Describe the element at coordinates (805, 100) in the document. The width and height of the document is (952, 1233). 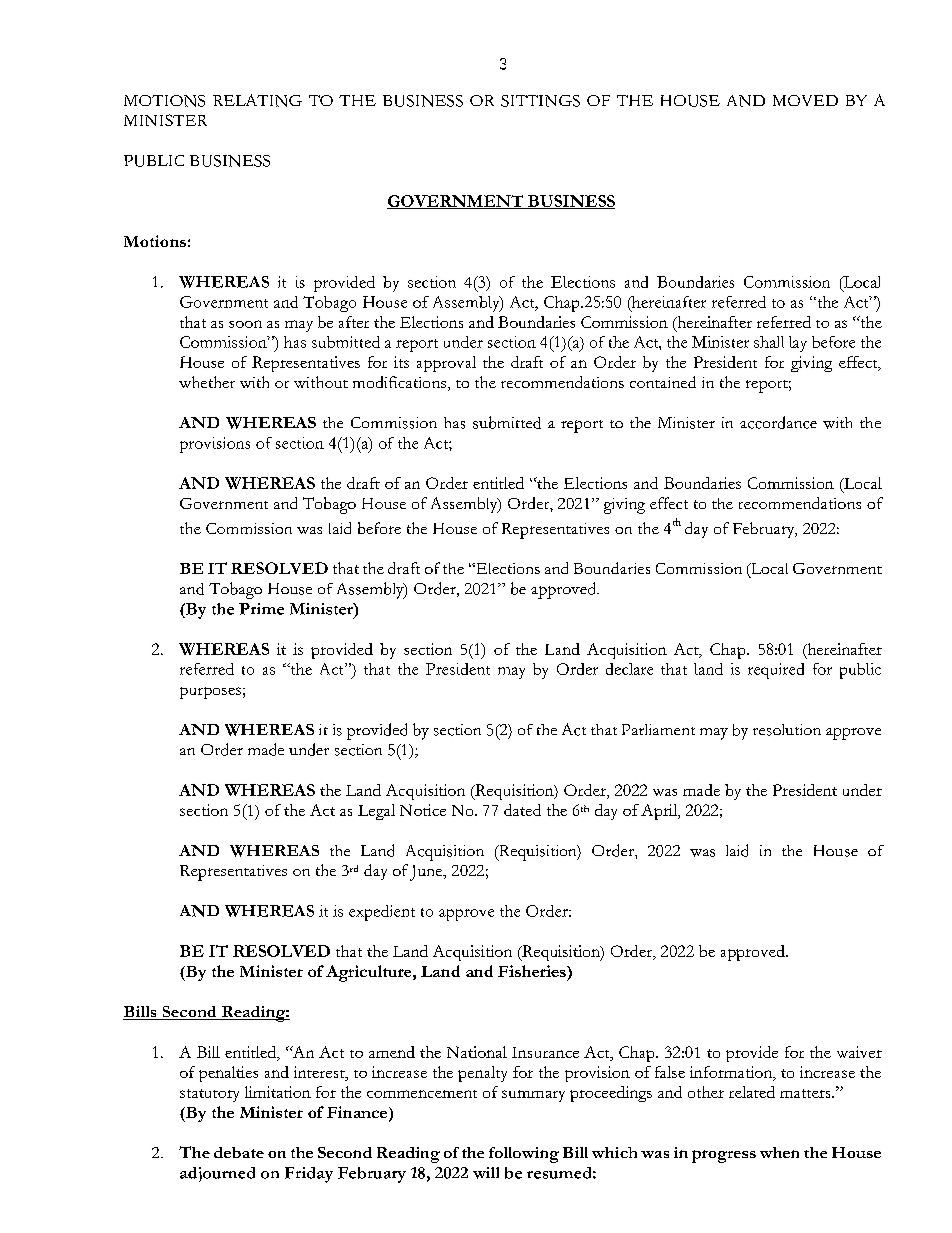
I see `MOVED` at that location.
